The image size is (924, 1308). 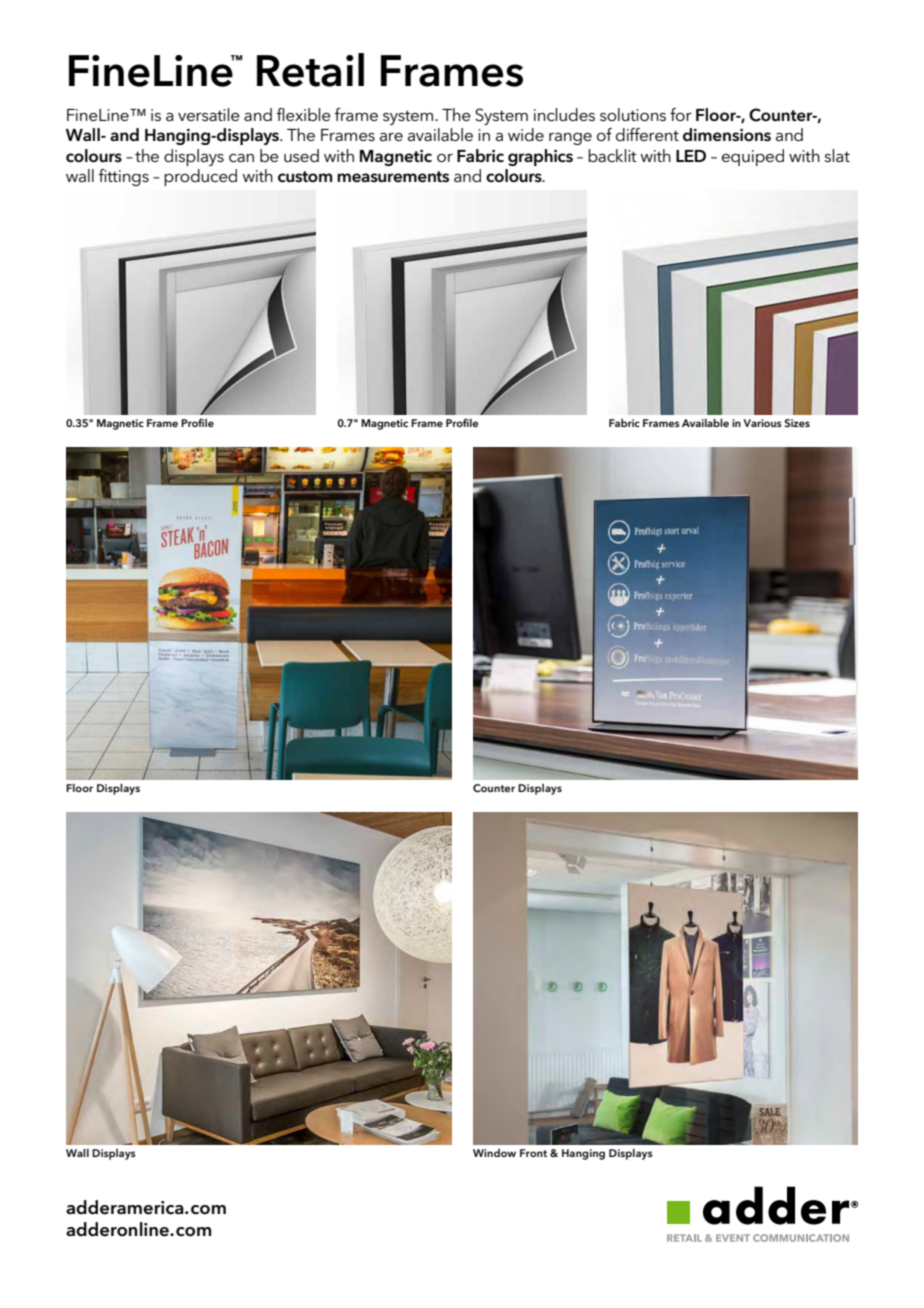 I want to click on graphics, so click(x=540, y=157).
